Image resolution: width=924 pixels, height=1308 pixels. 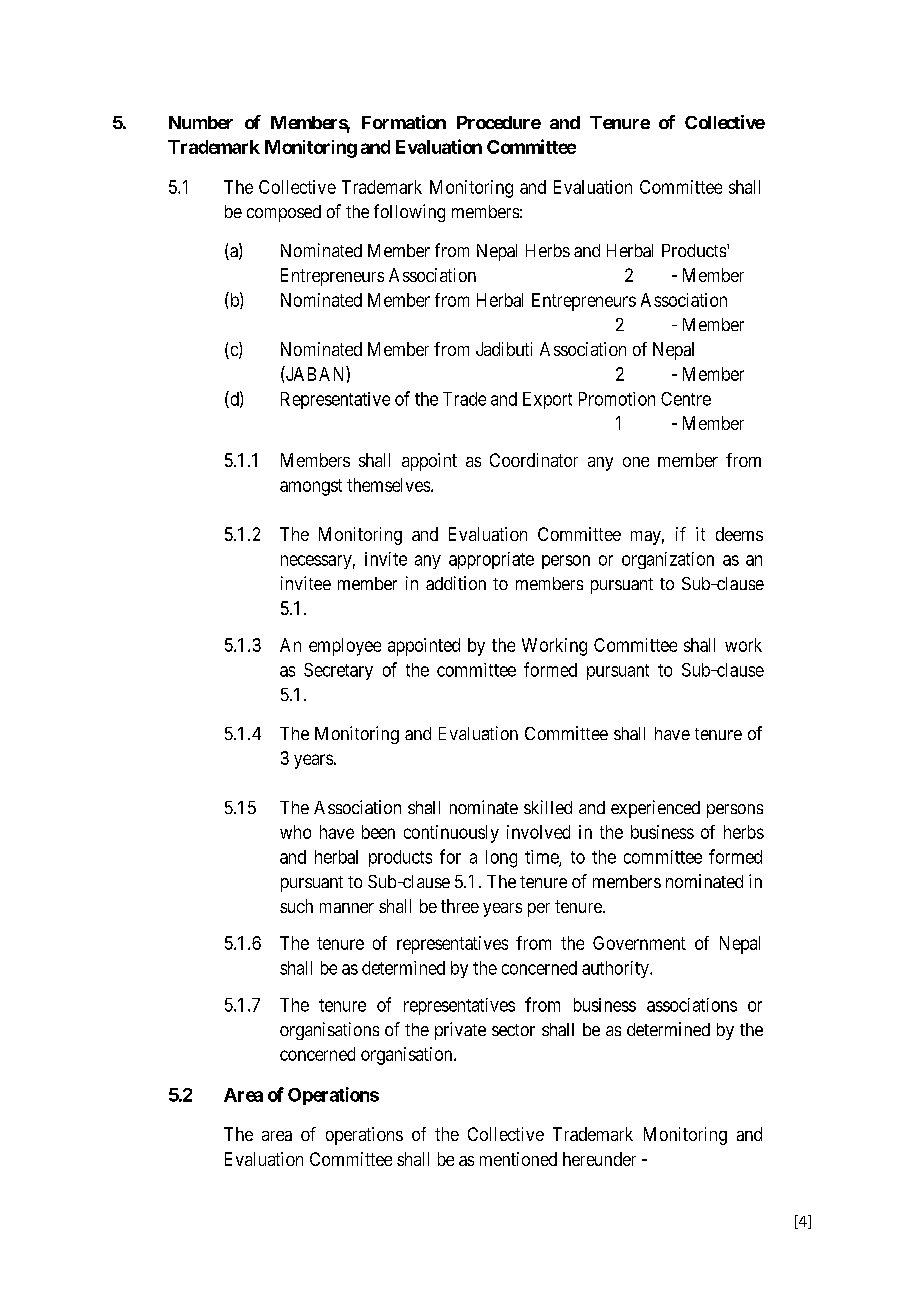 I want to click on private, so click(x=460, y=1031).
